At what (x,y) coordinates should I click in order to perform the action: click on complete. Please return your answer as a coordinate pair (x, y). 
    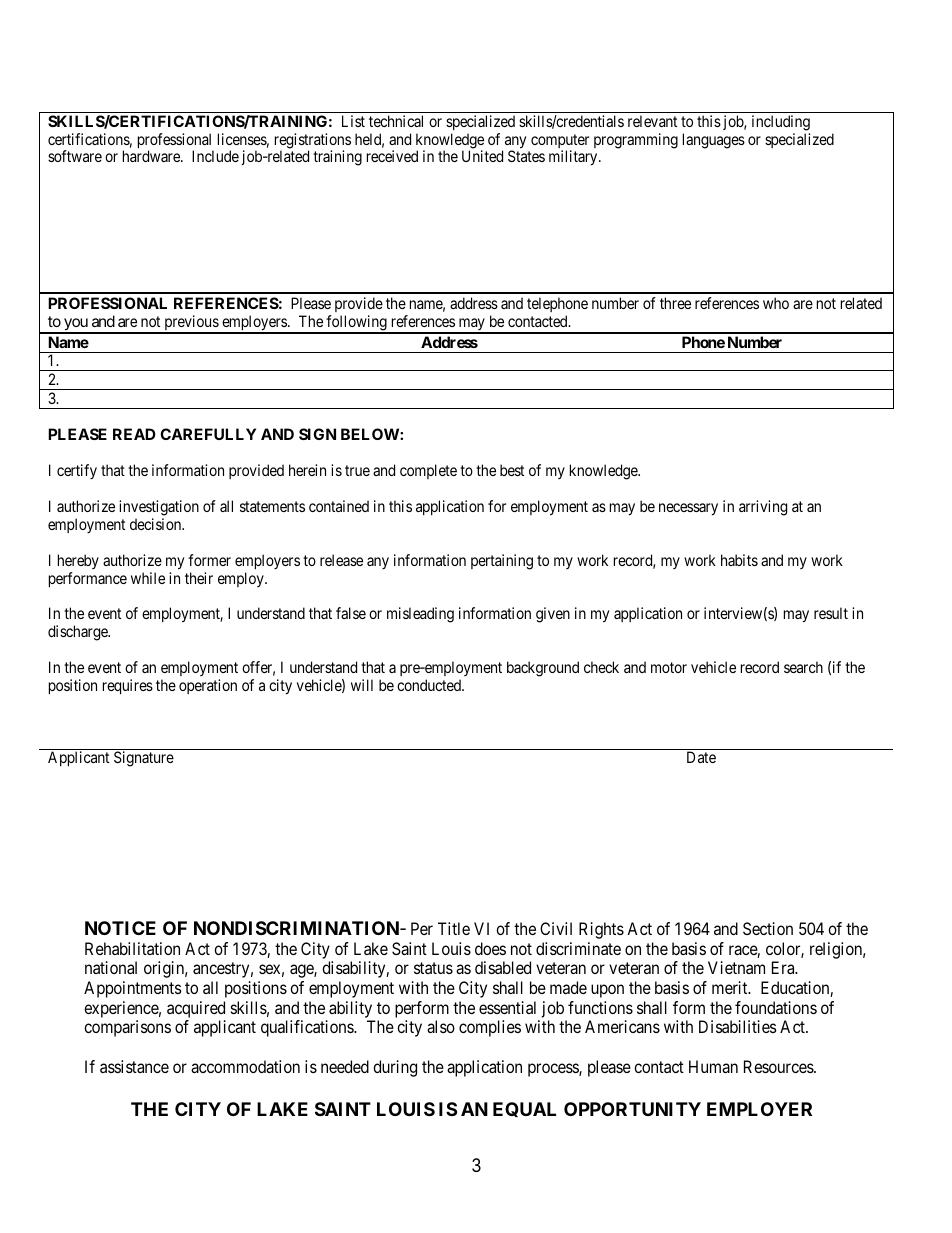
    Looking at the image, I should click on (428, 471).
